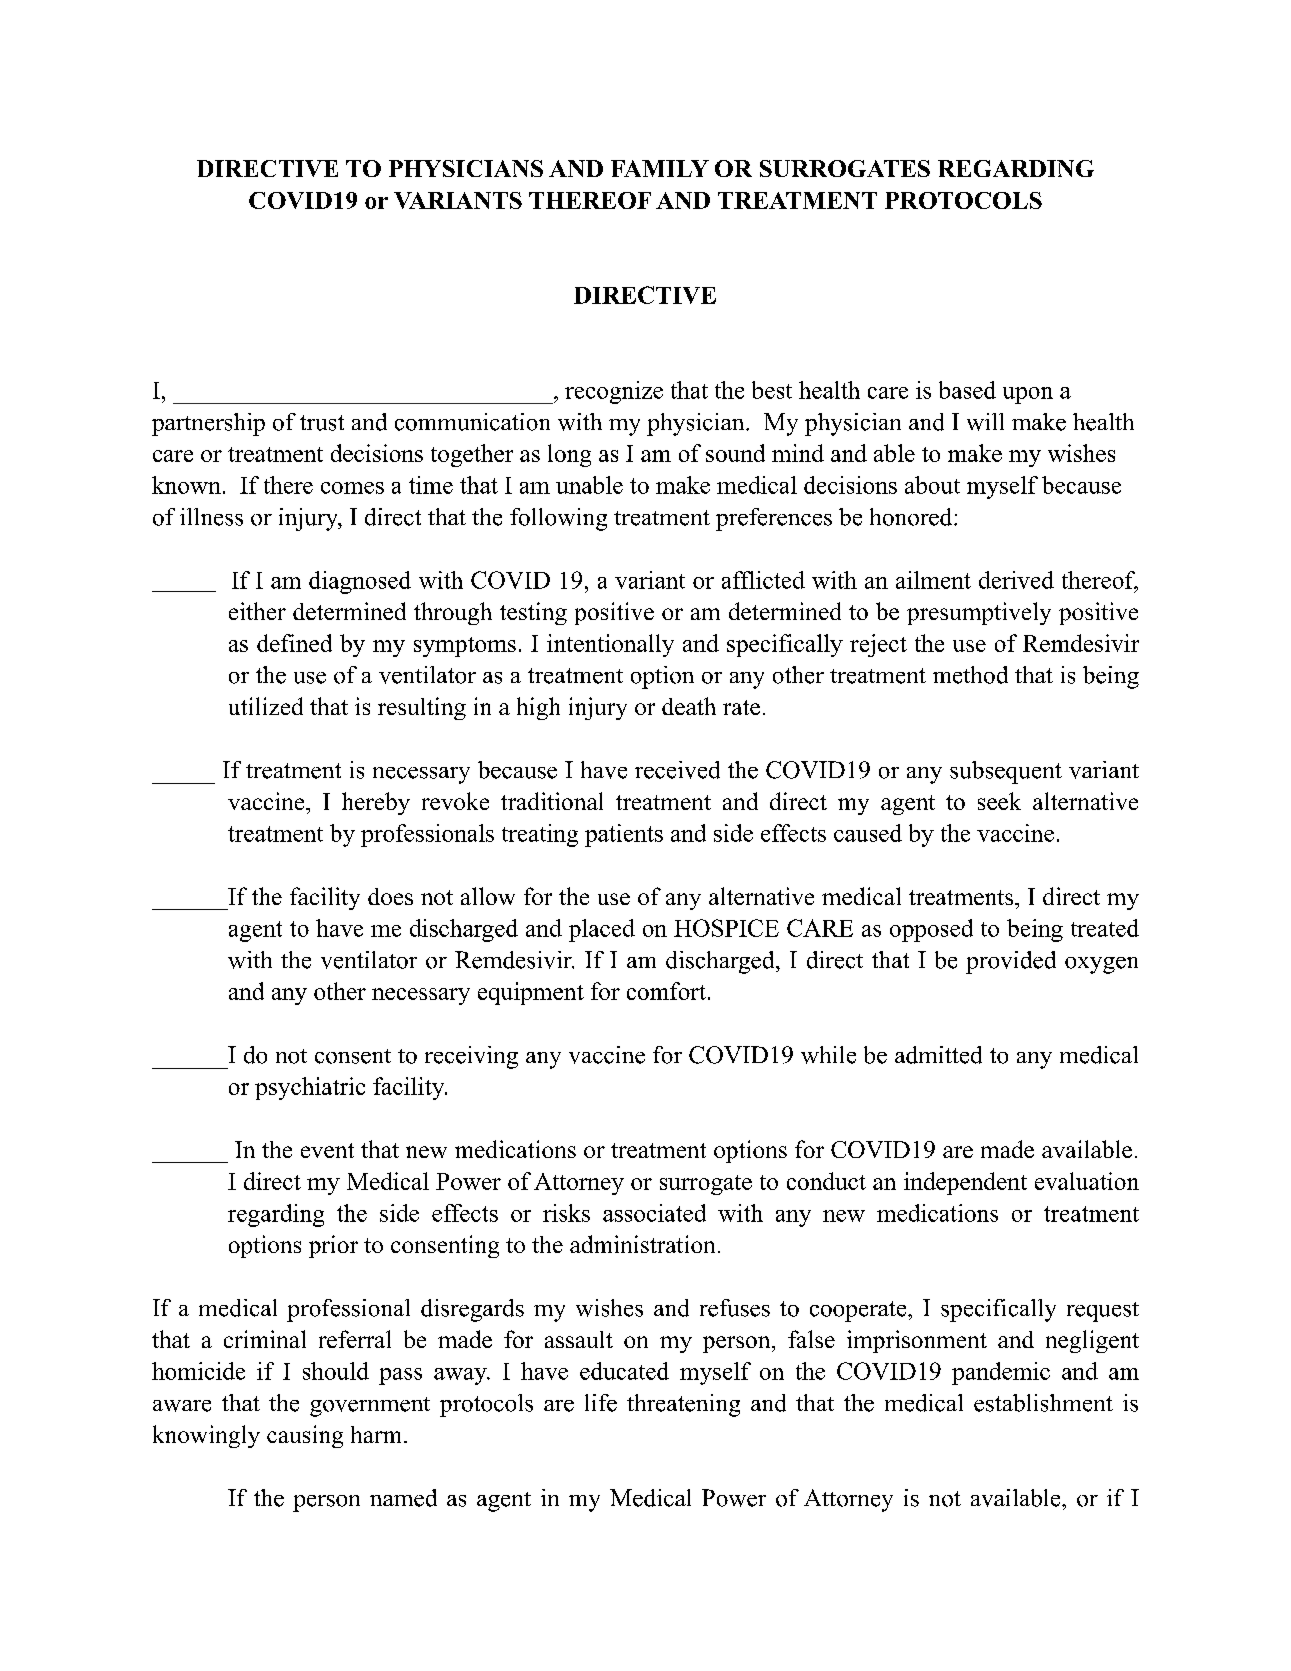  What do you see at coordinates (1043, 1403) in the page?
I see `establishment` at bounding box center [1043, 1403].
